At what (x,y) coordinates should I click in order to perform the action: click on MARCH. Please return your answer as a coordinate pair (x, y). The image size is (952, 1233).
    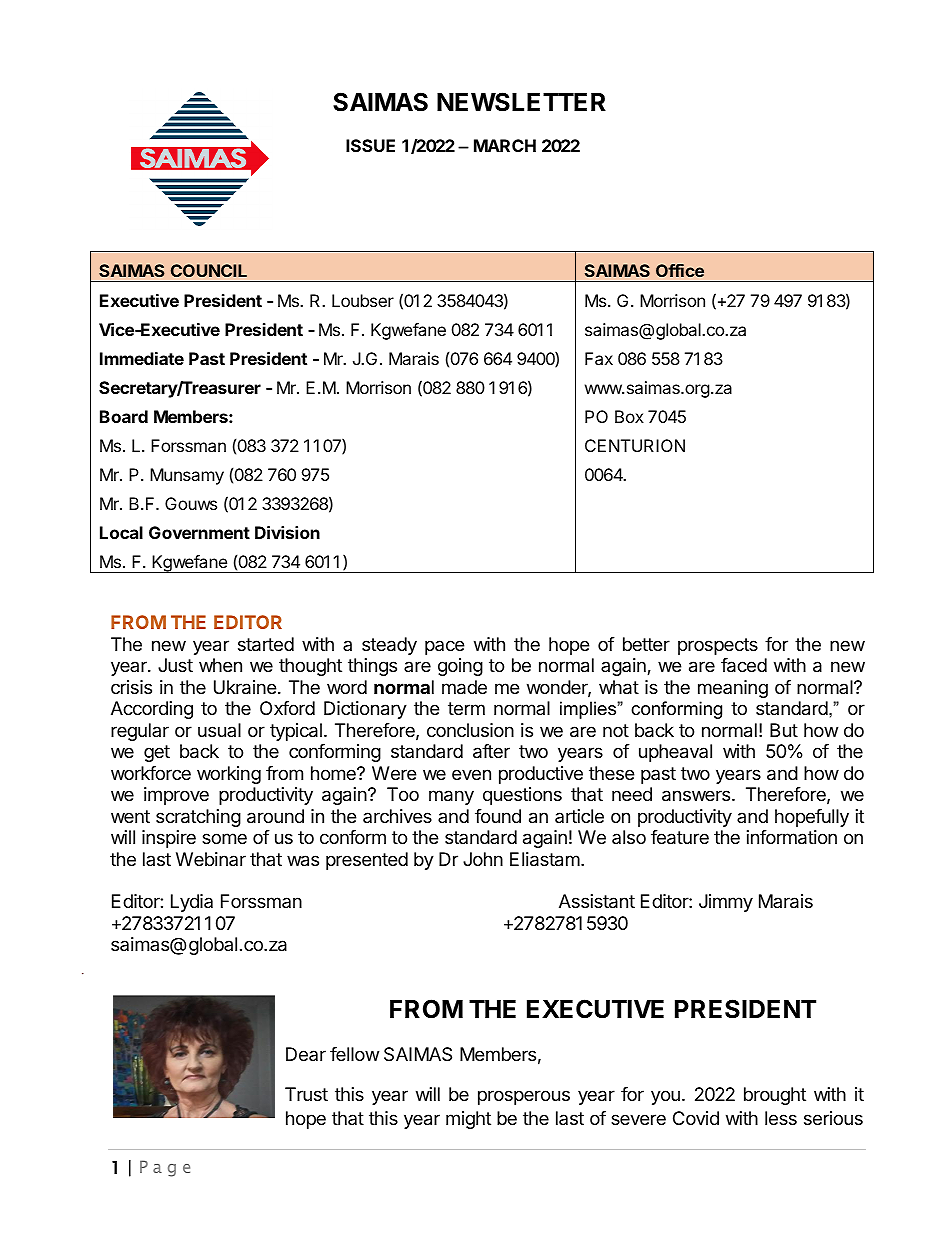
    Looking at the image, I should click on (505, 145).
